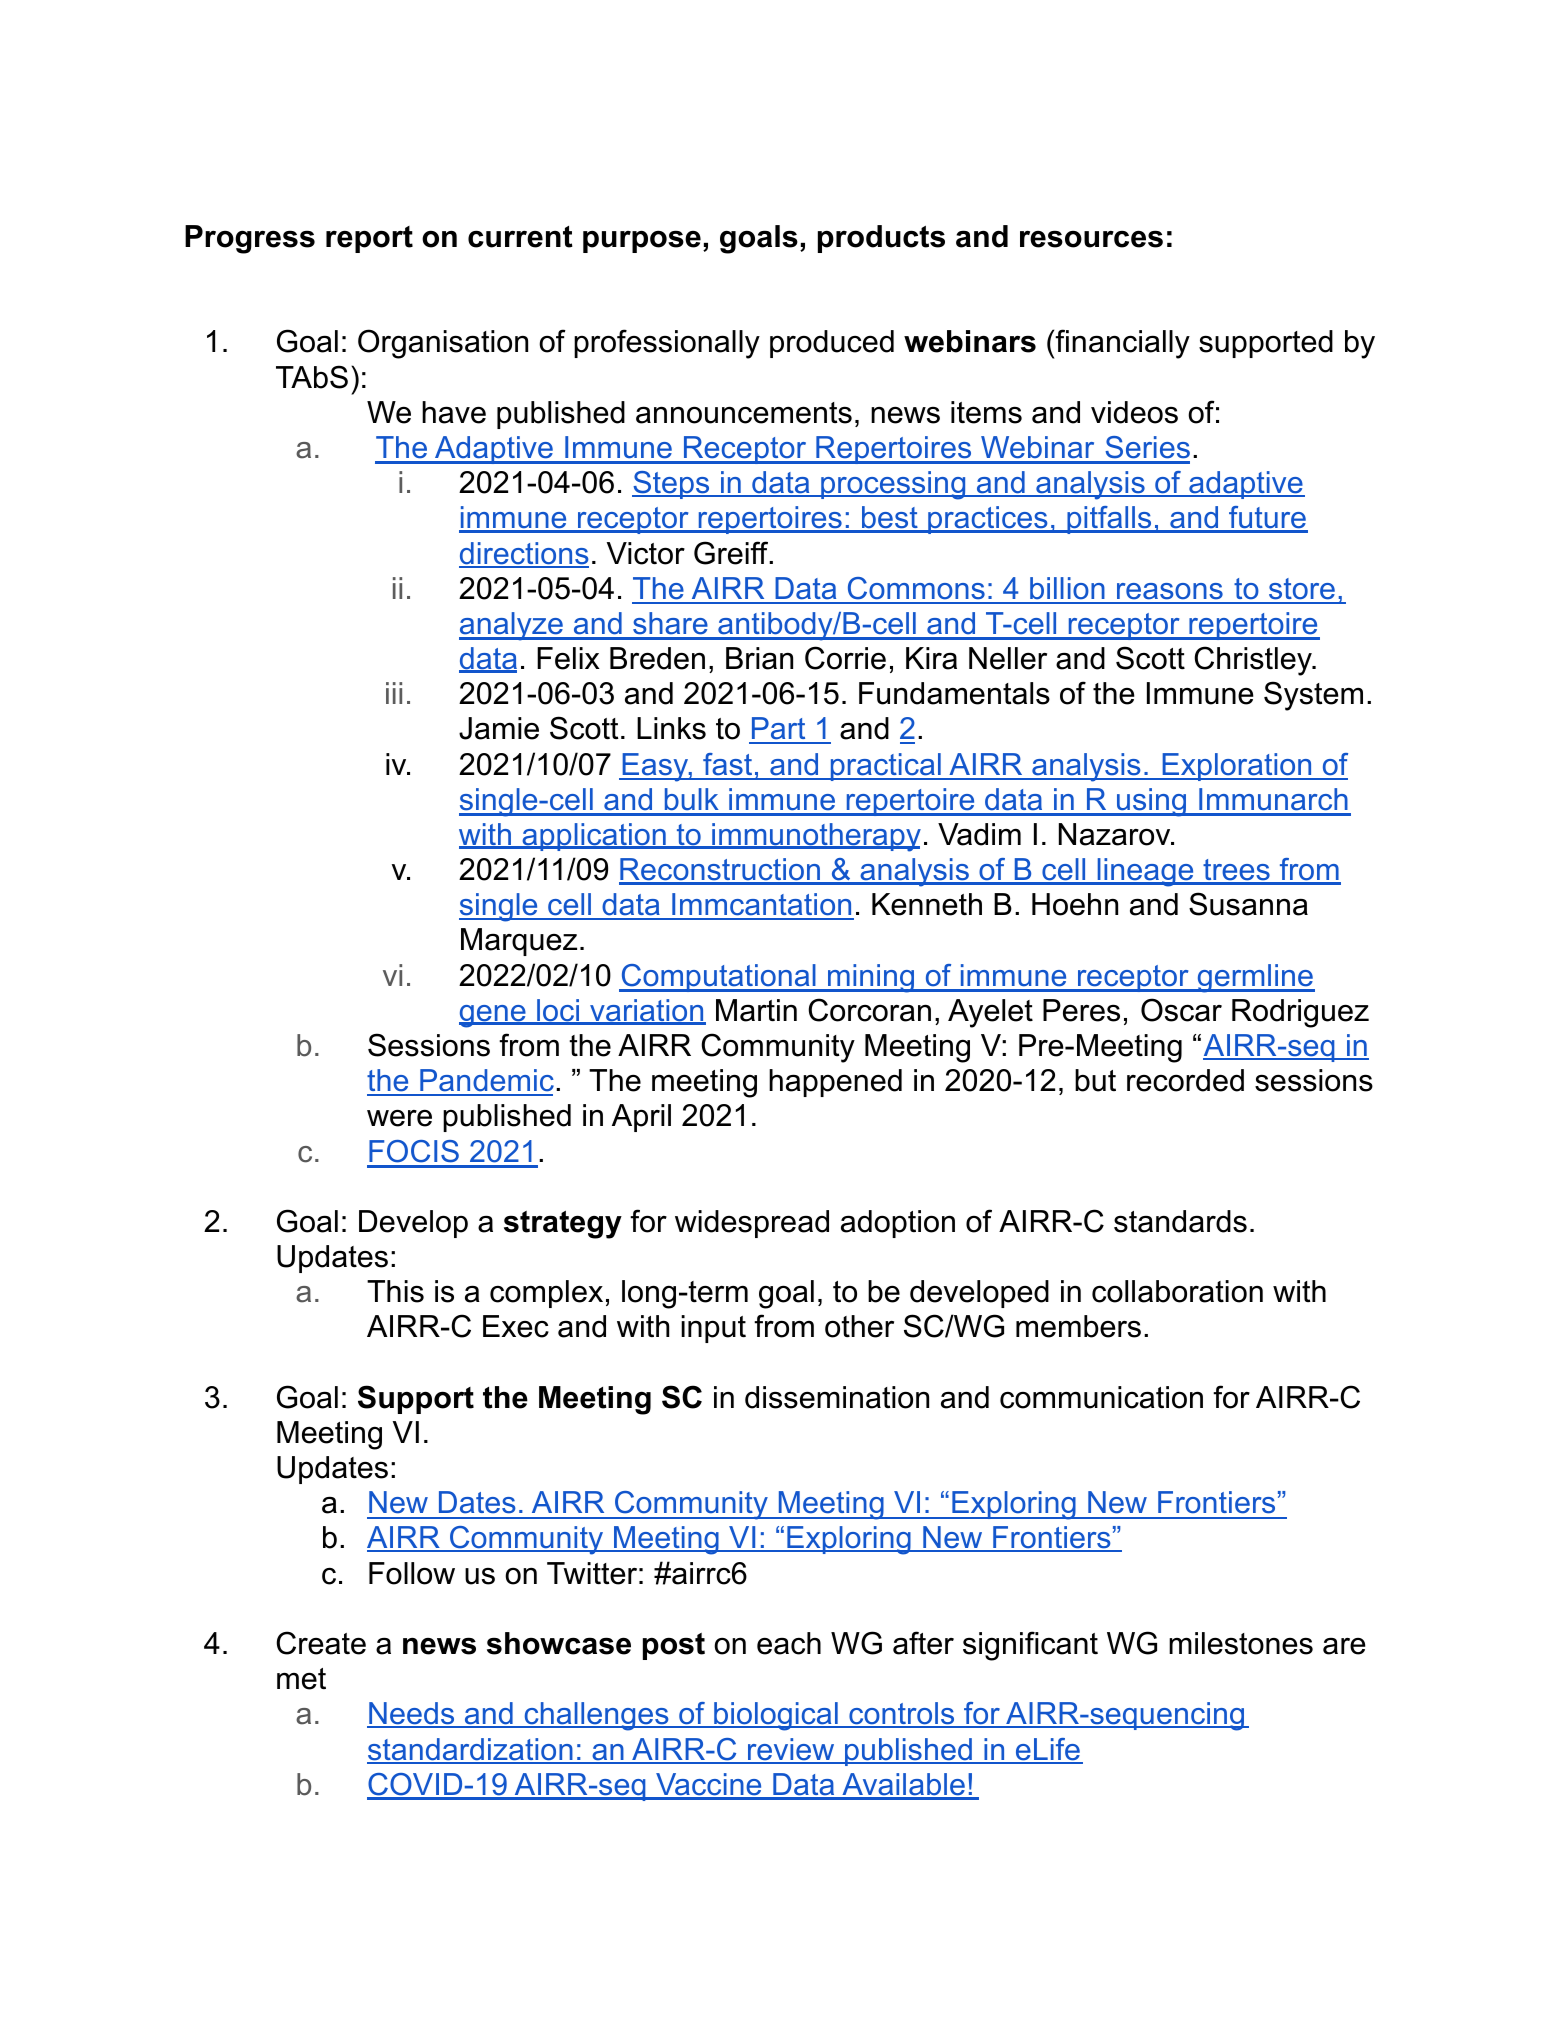 The height and width of the screenshot is (2019, 1560). I want to click on Needs, so click(412, 1715).
